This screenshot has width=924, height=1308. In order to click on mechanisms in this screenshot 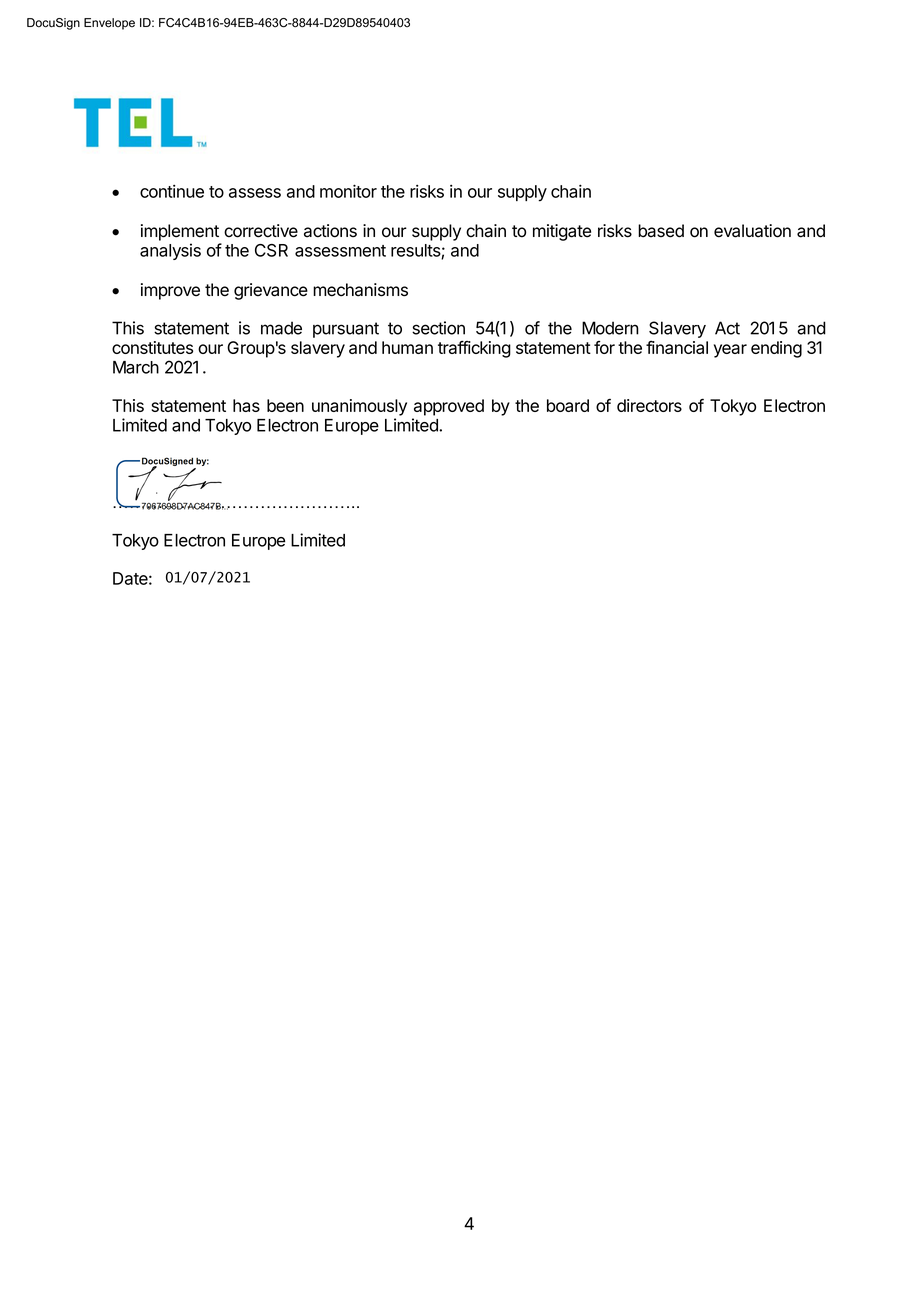, I will do `click(360, 290)`.
